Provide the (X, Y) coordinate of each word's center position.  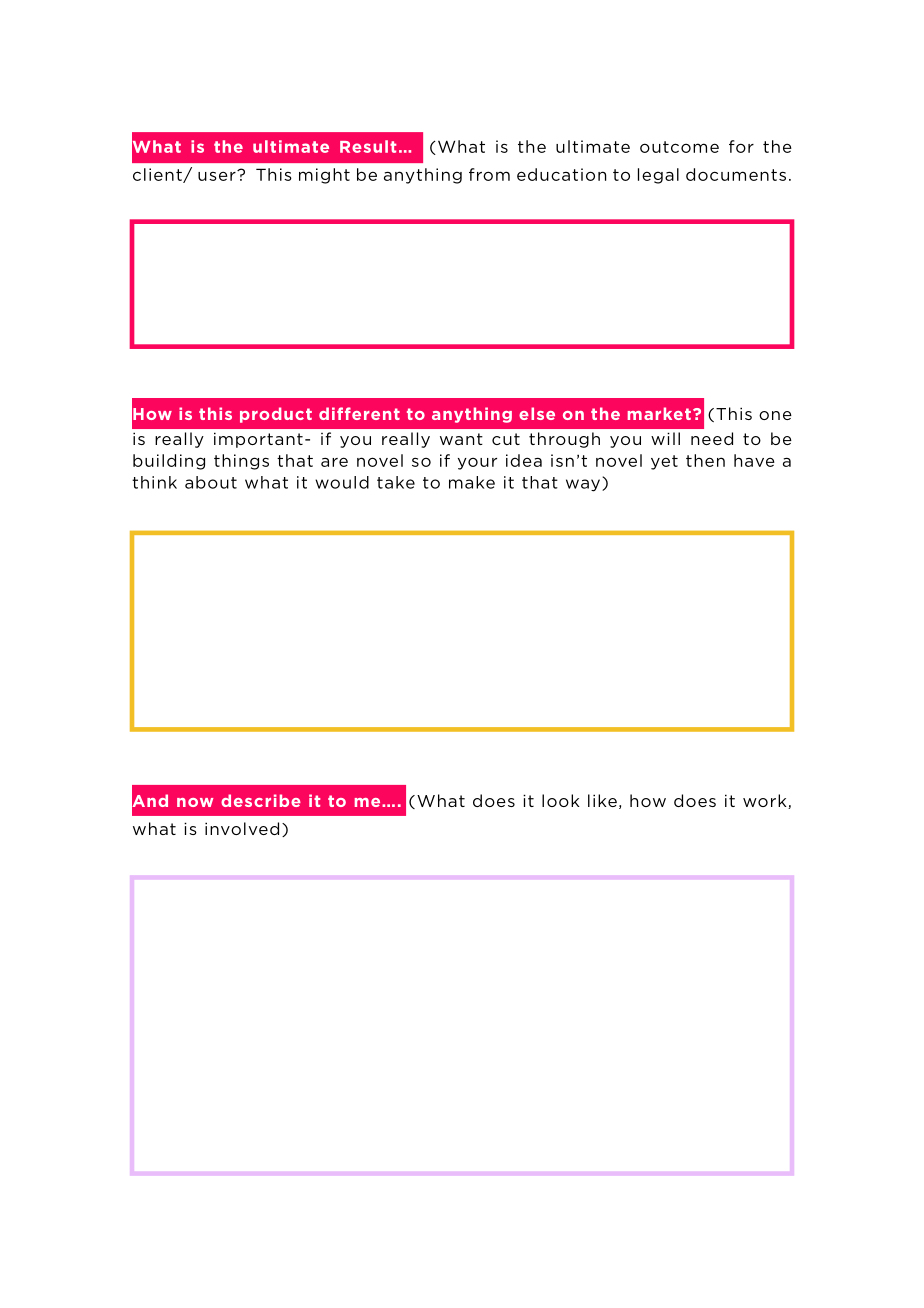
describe (261, 800)
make (472, 482)
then (705, 460)
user (218, 175)
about (211, 482)
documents (736, 174)
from (489, 174)
